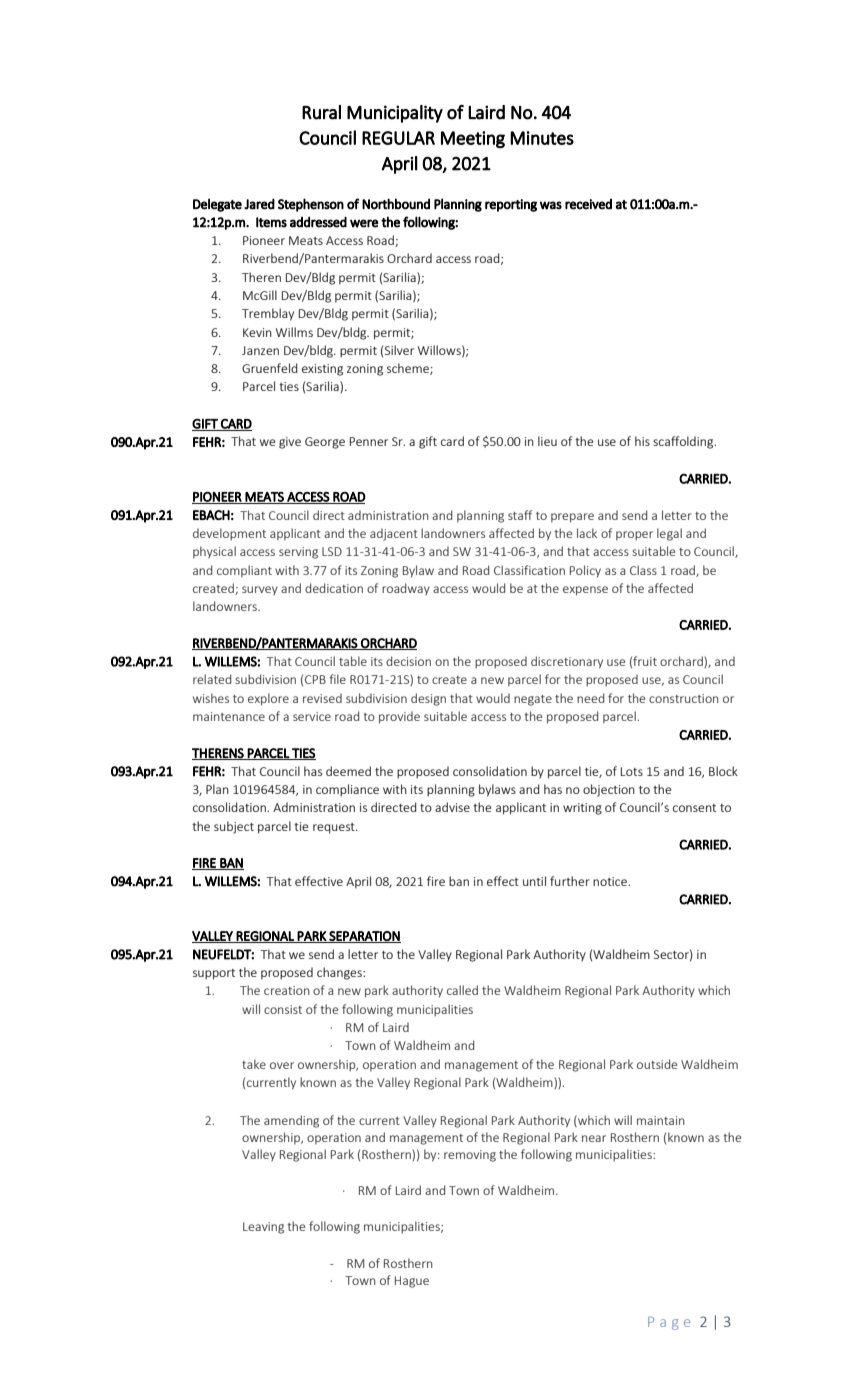 This screenshot has width=849, height=1400. Describe the element at coordinates (298, 553) in the screenshot. I see `serving` at that location.
